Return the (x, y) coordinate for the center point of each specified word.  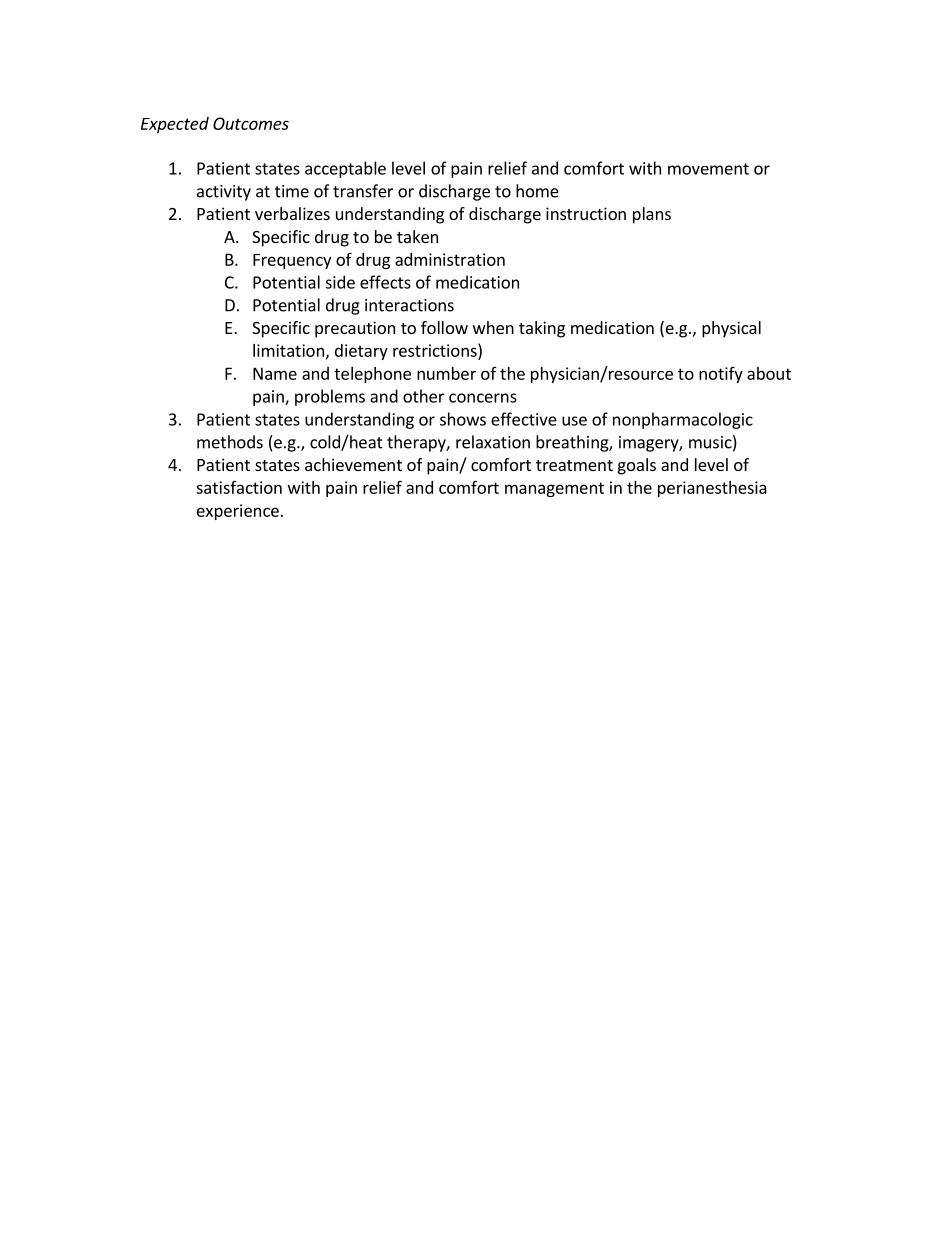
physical (731, 329)
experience (238, 512)
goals (637, 466)
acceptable (345, 169)
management (554, 489)
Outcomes (251, 123)
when (493, 327)
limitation (288, 350)
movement (708, 169)
